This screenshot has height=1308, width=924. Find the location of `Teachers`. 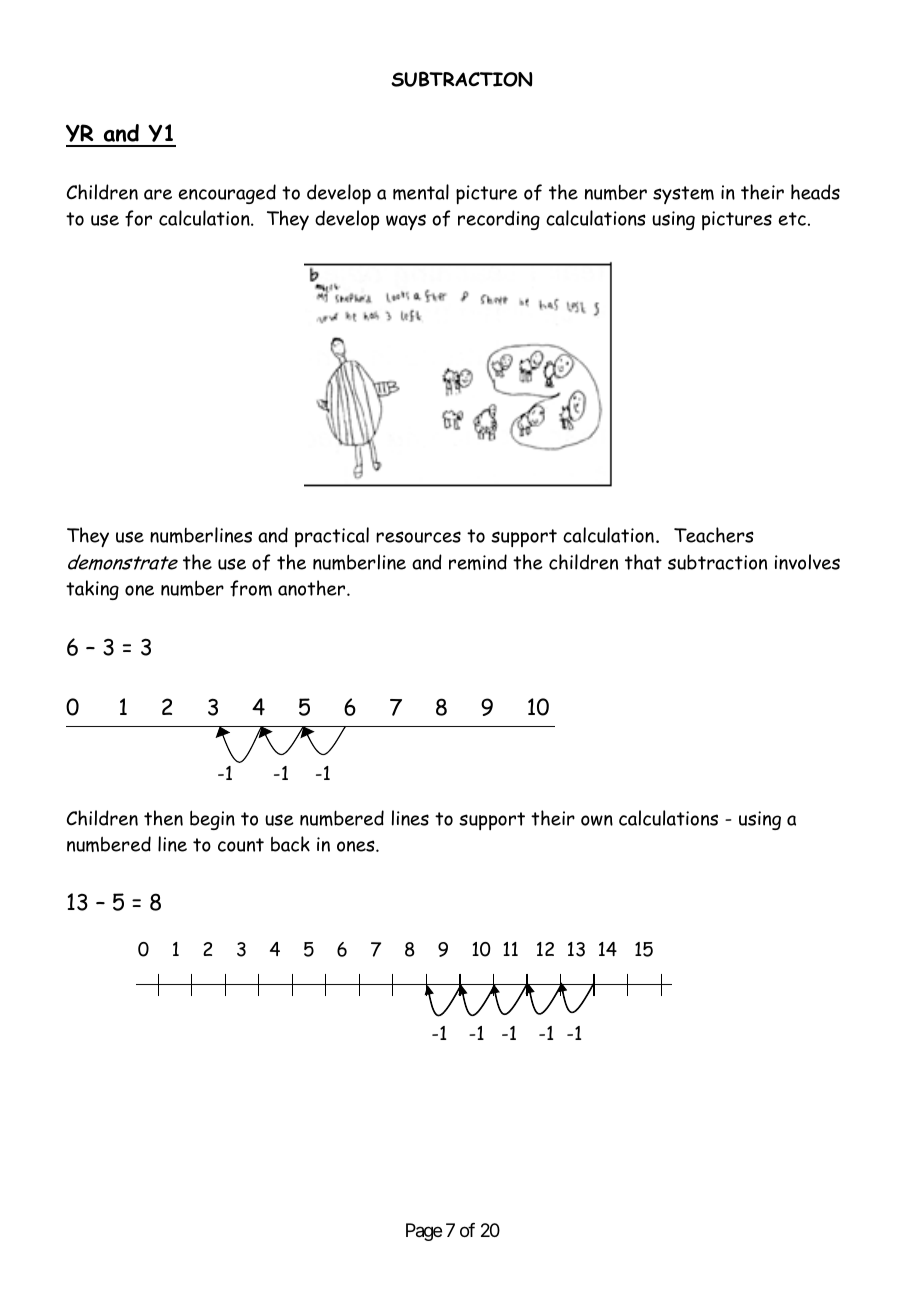

Teachers is located at coordinates (714, 535).
